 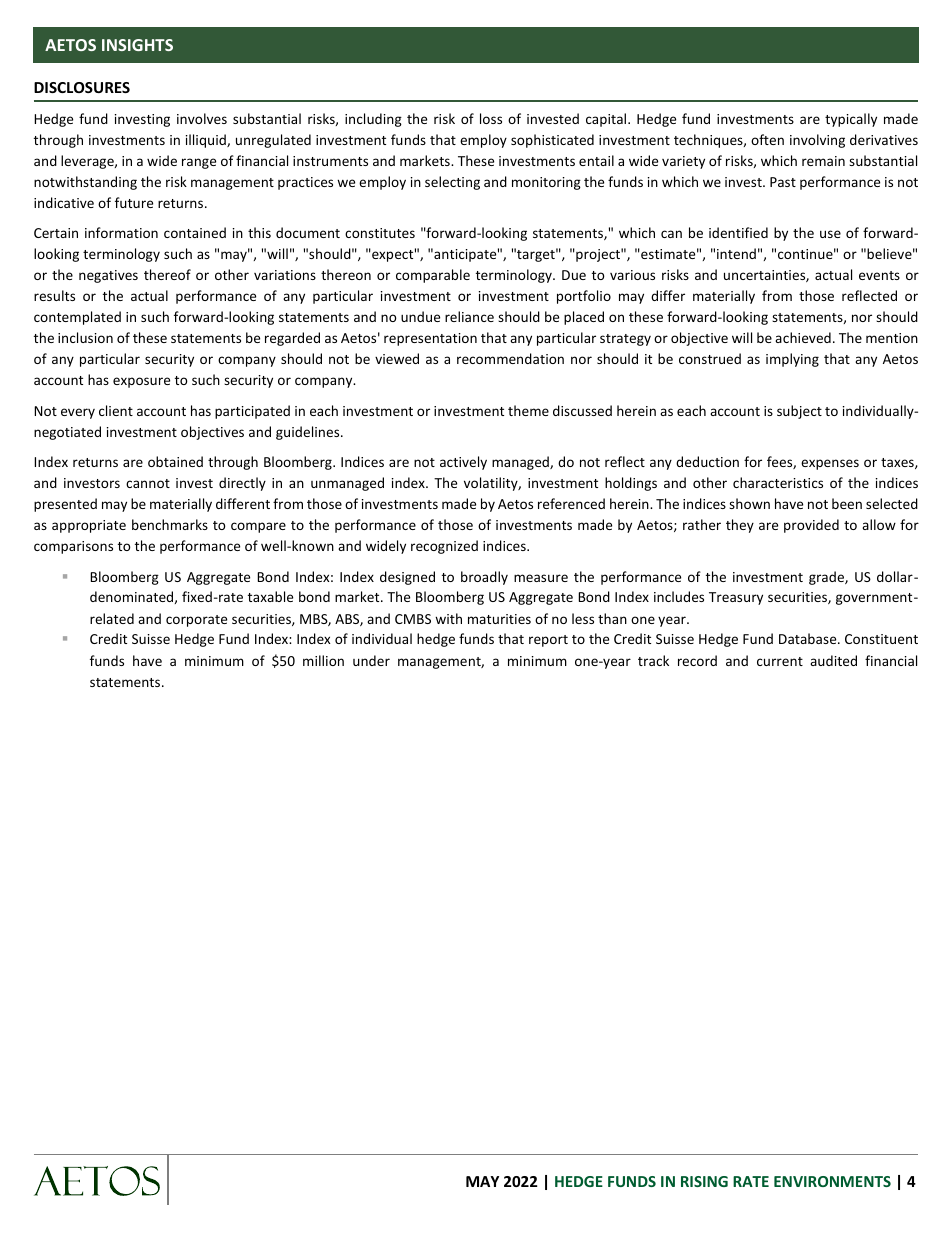 I want to click on loss, so click(x=491, y=118).
